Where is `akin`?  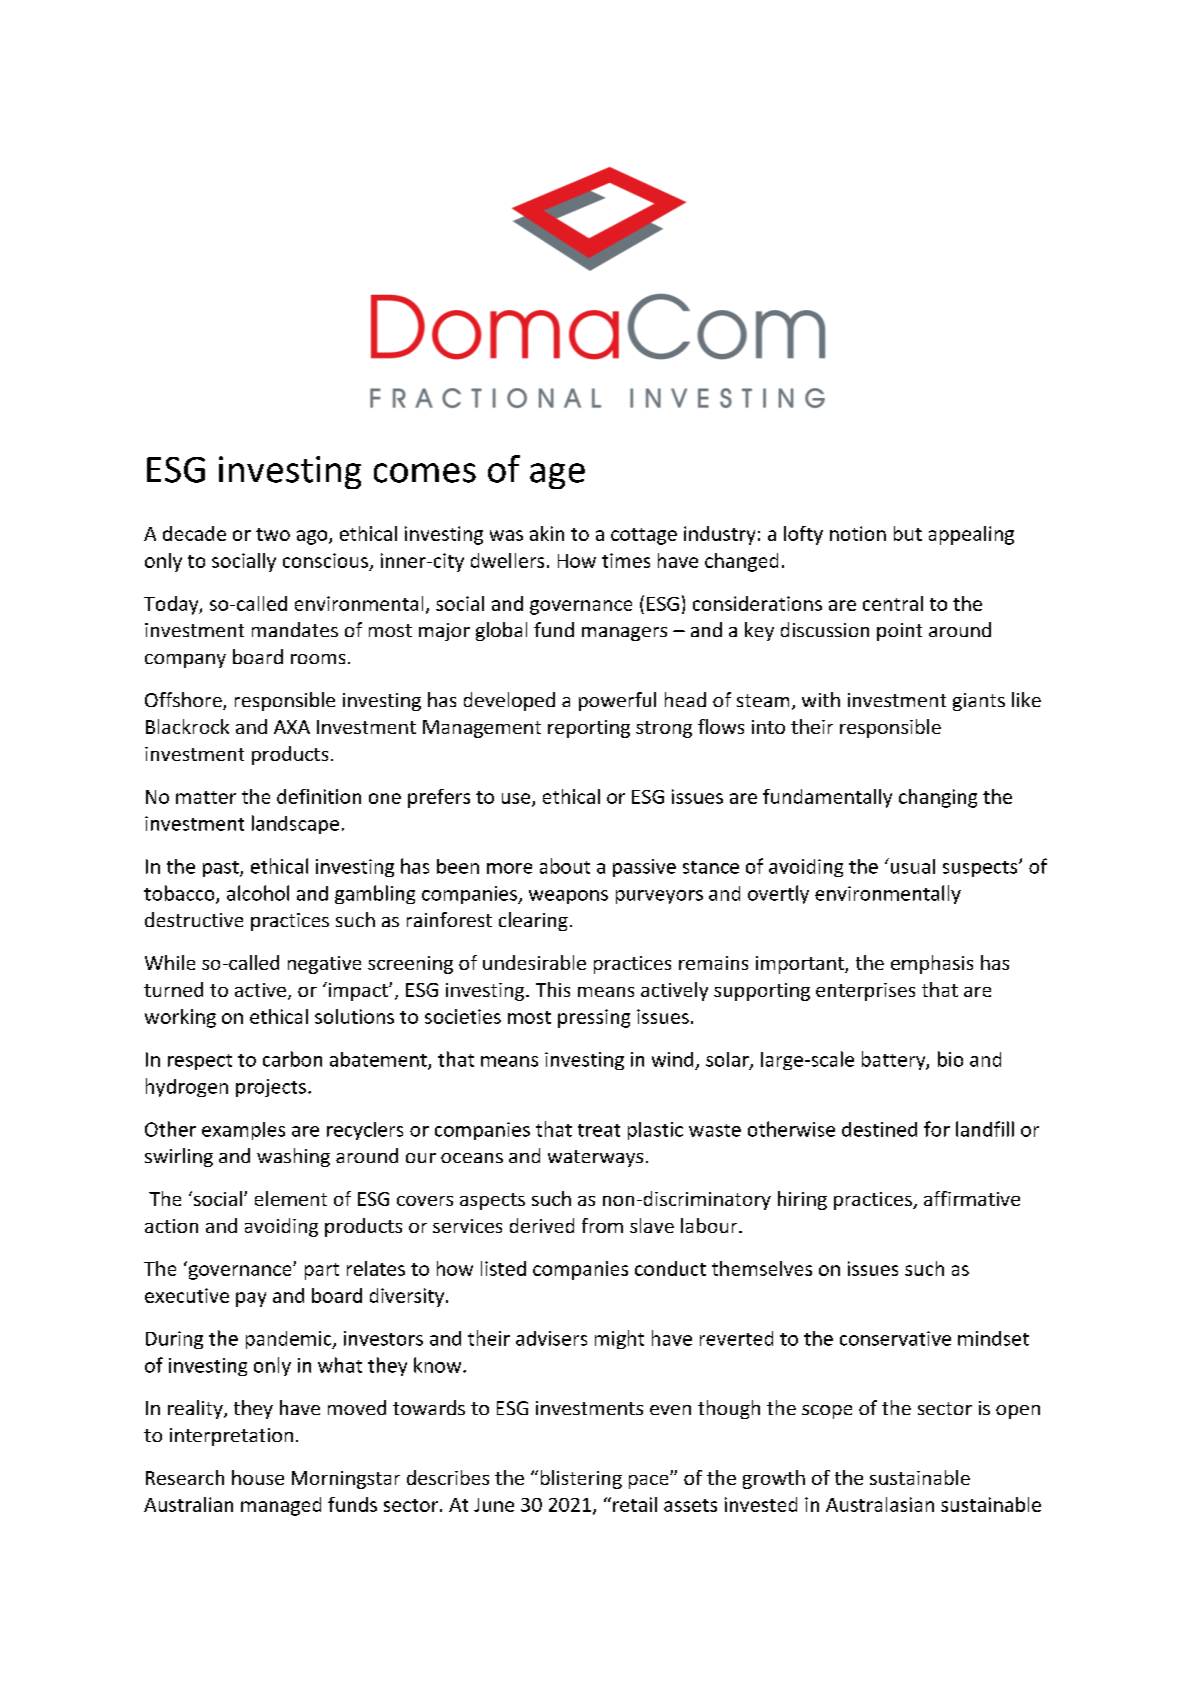 akin is located at coordinates (547, 533).
